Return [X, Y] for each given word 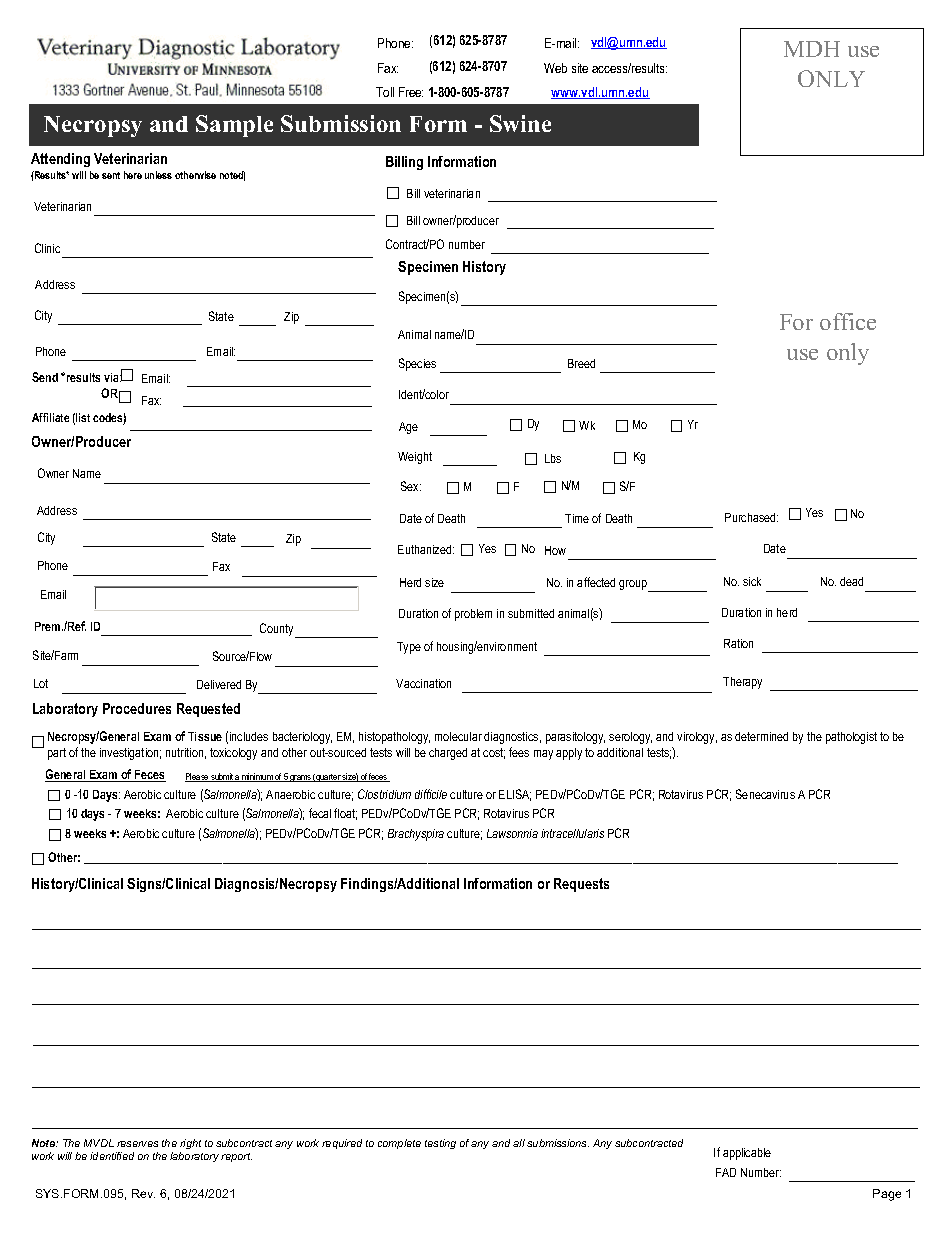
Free [411, 92]
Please [198, 777]
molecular [458, 736]
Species [417, 364]
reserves [137, 1144]
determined [761, 736]
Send [45, 377]
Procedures [137, 708]
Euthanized [426, 549]
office [848, 321]
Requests [581, 885]
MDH [812, 49]
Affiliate [50, 417]
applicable [747, 1154]
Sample [234, 126]
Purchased [751, 517]
